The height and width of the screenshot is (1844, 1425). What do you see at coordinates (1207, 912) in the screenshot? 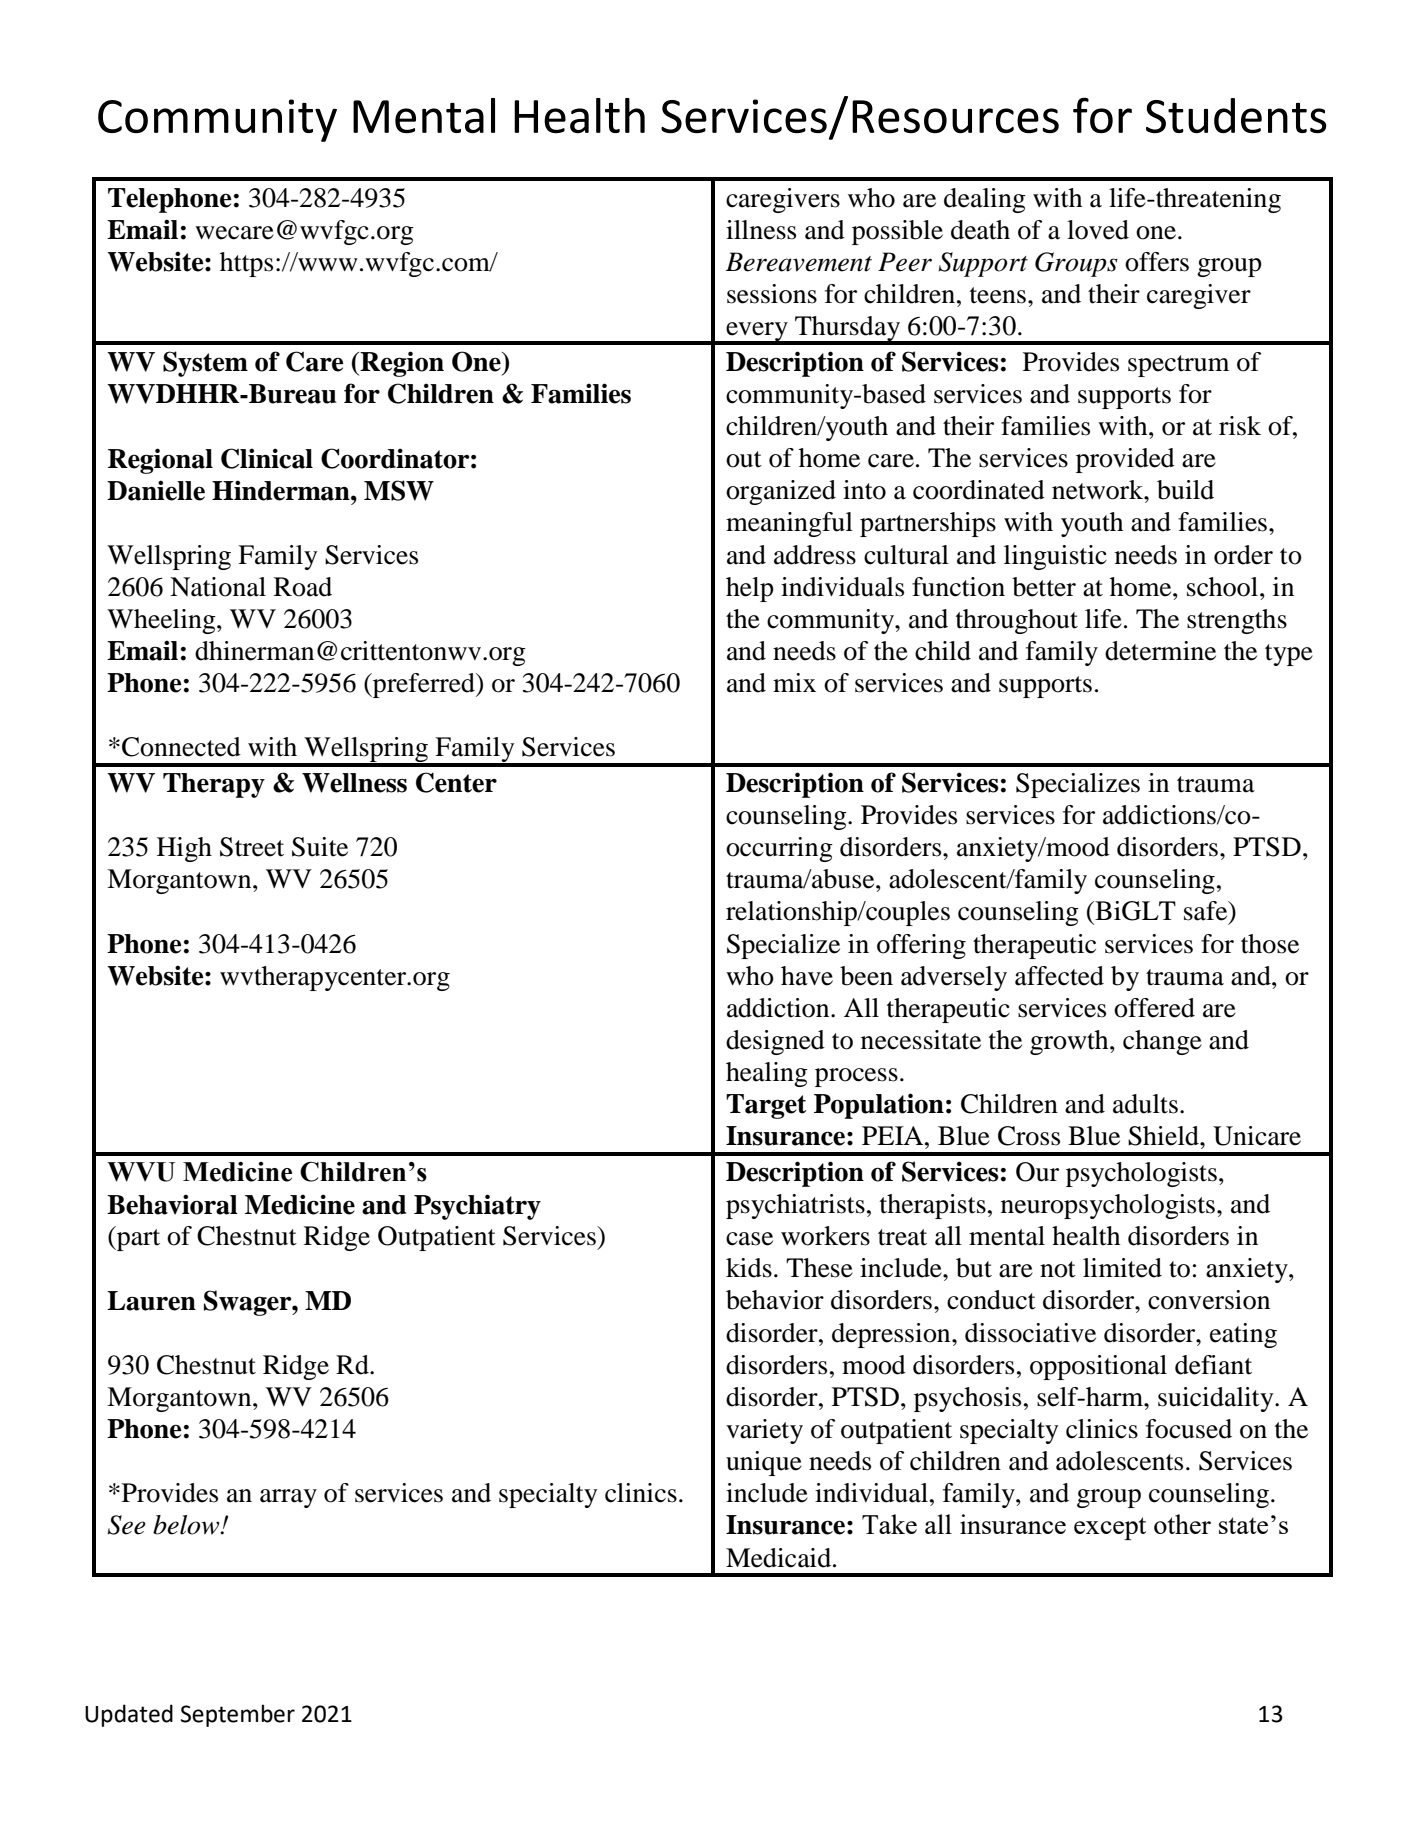
I see `safe` at bounding box center [1207, 912].
